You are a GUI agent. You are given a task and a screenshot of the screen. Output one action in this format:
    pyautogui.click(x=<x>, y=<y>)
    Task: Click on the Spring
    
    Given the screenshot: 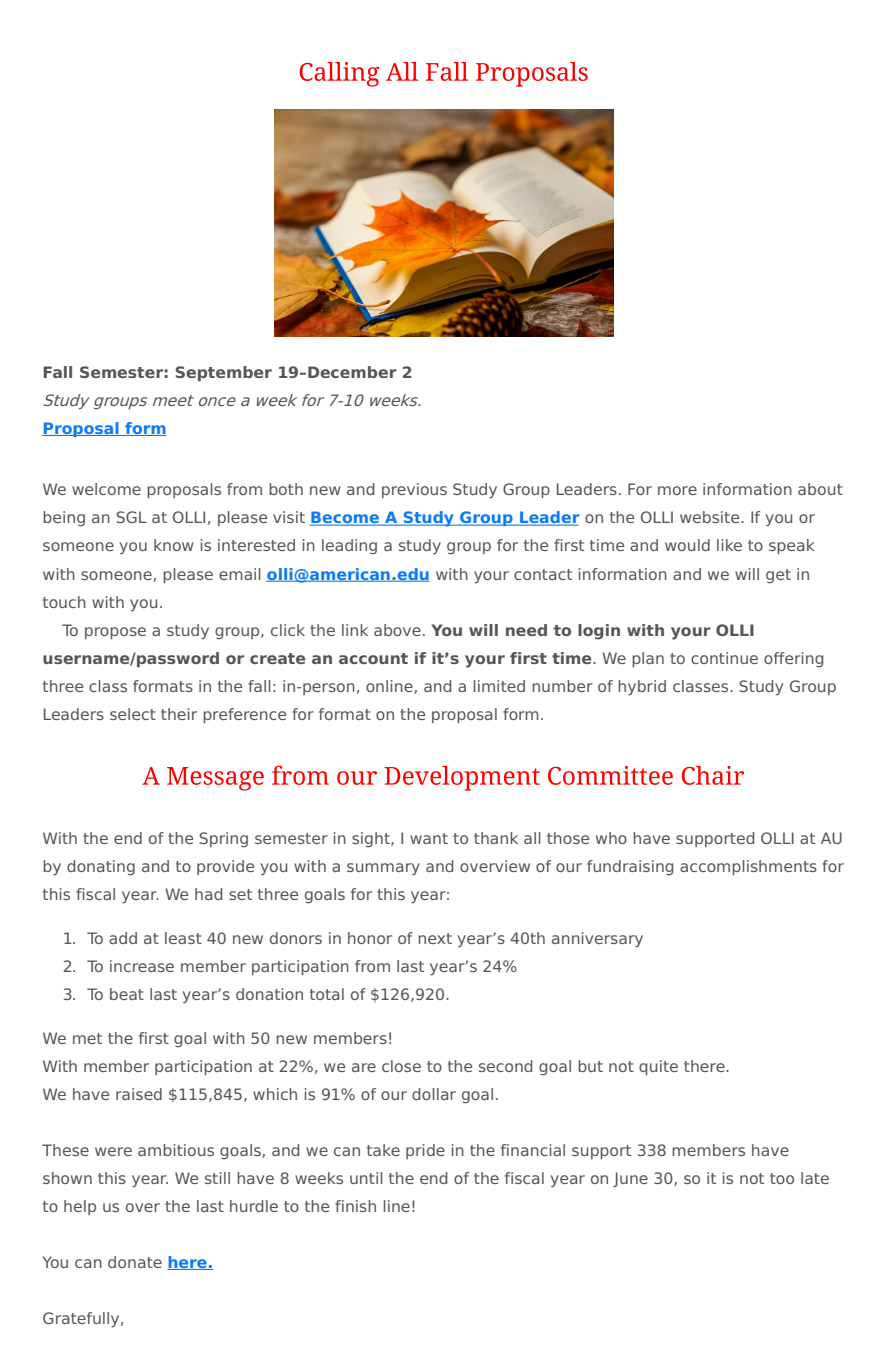 What is the action you would take?
    pyautogui.click(x=223, y=839)
